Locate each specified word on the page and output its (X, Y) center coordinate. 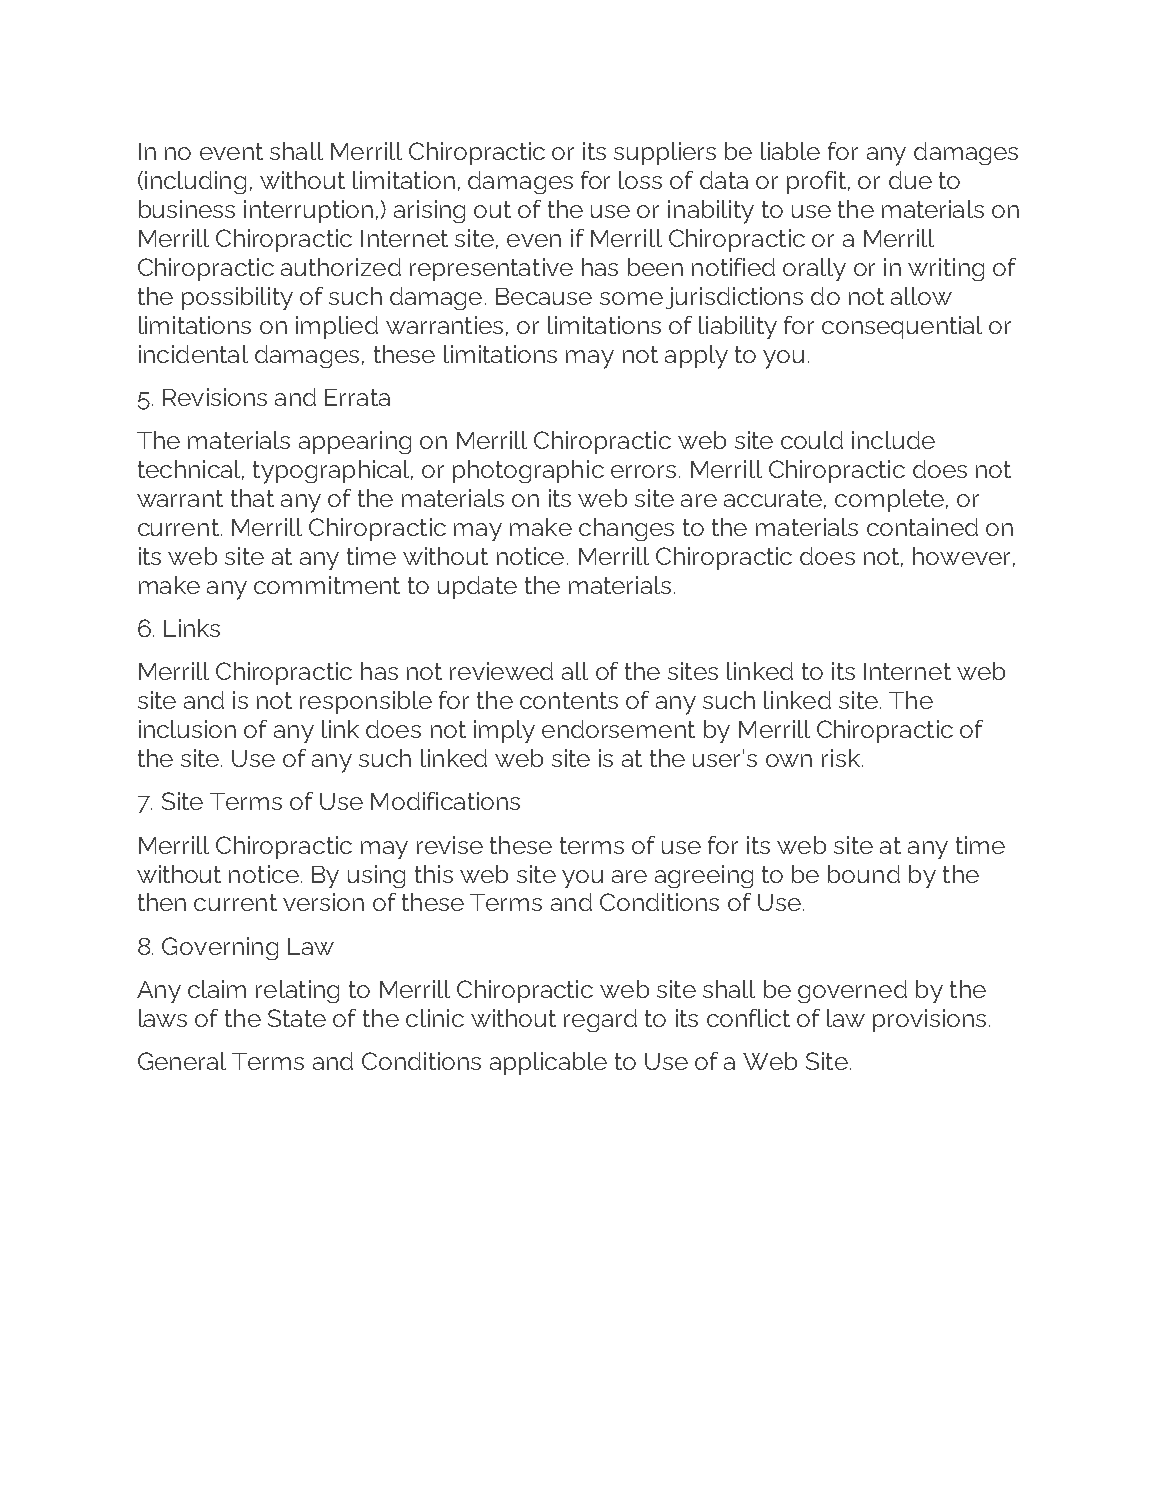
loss (640, 180)
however (961, 556)
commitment (327, 585)
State (297, 1018)
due (910, 180)
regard (600, 1020)
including (195, 182)
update (477, 587)
